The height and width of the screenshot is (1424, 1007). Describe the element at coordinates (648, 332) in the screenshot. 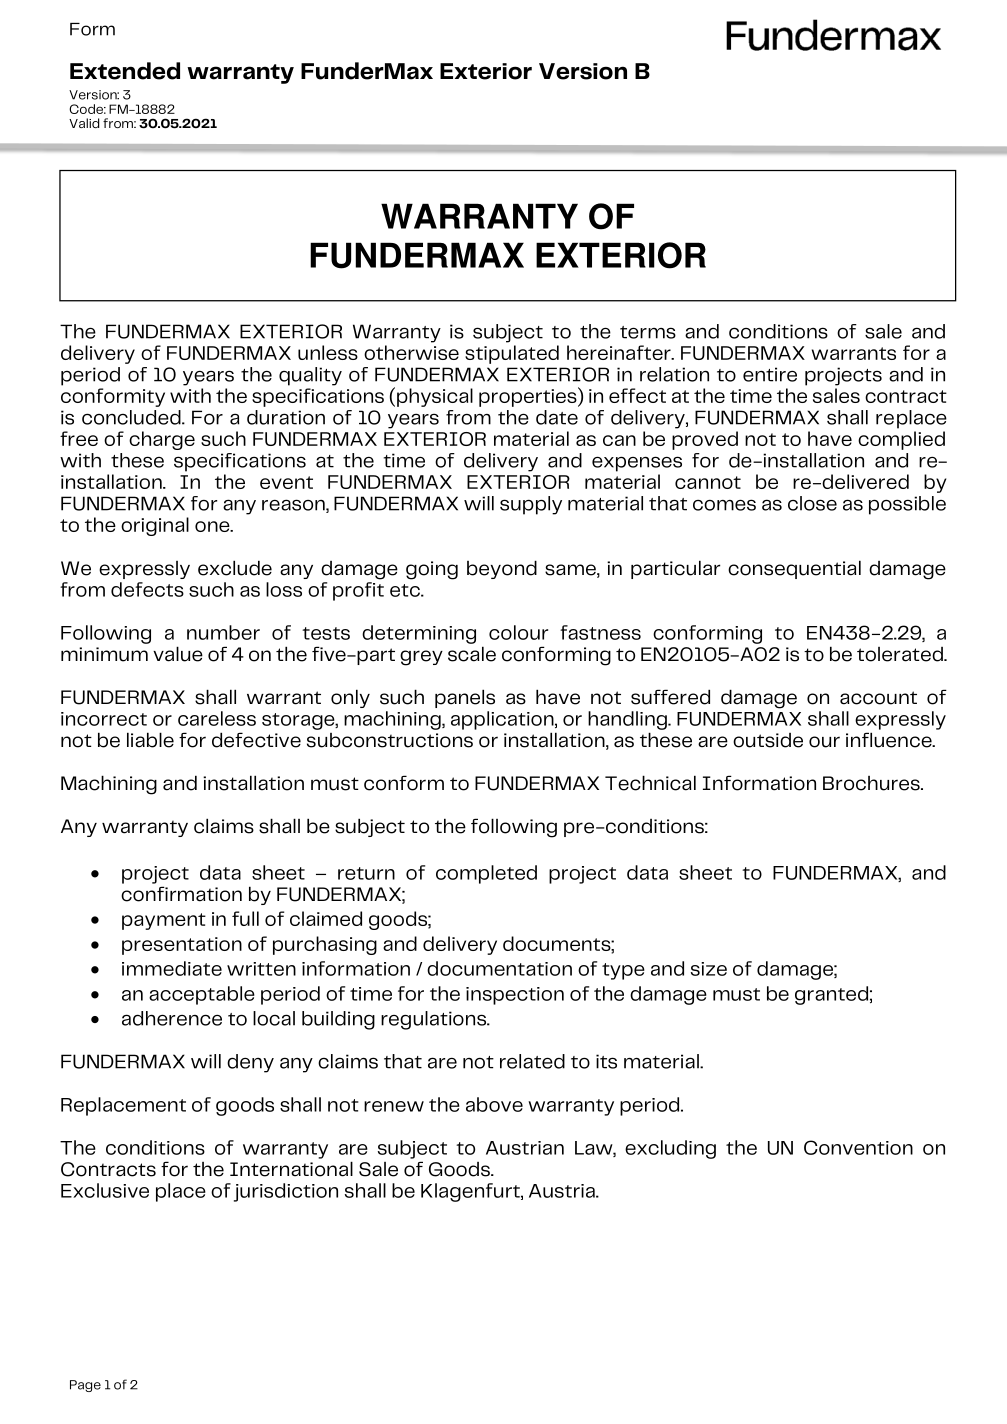

I see `terms` at that location.
